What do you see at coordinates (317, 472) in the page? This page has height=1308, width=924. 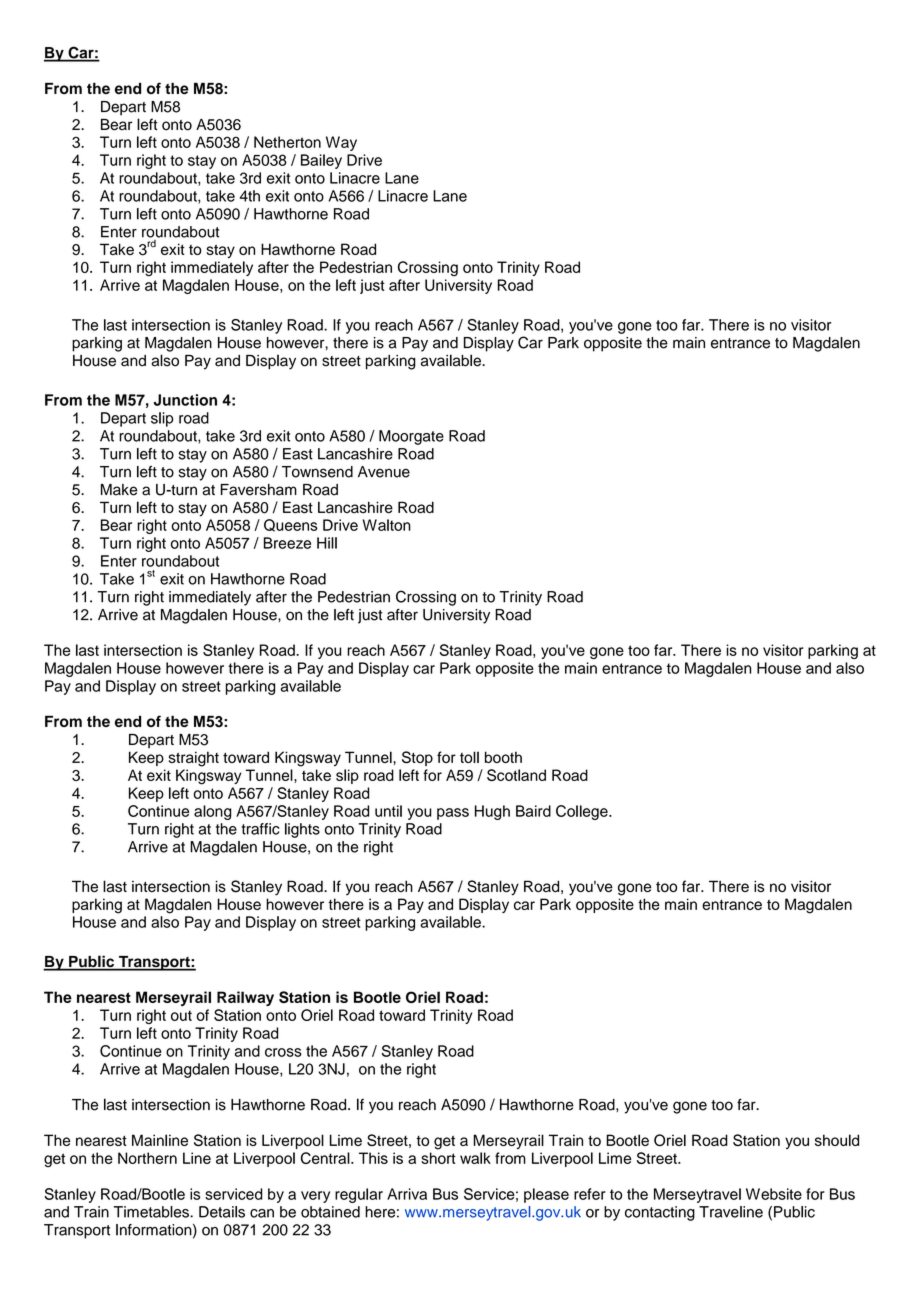 I see `Townsend` at bounding box center [317, 472].
